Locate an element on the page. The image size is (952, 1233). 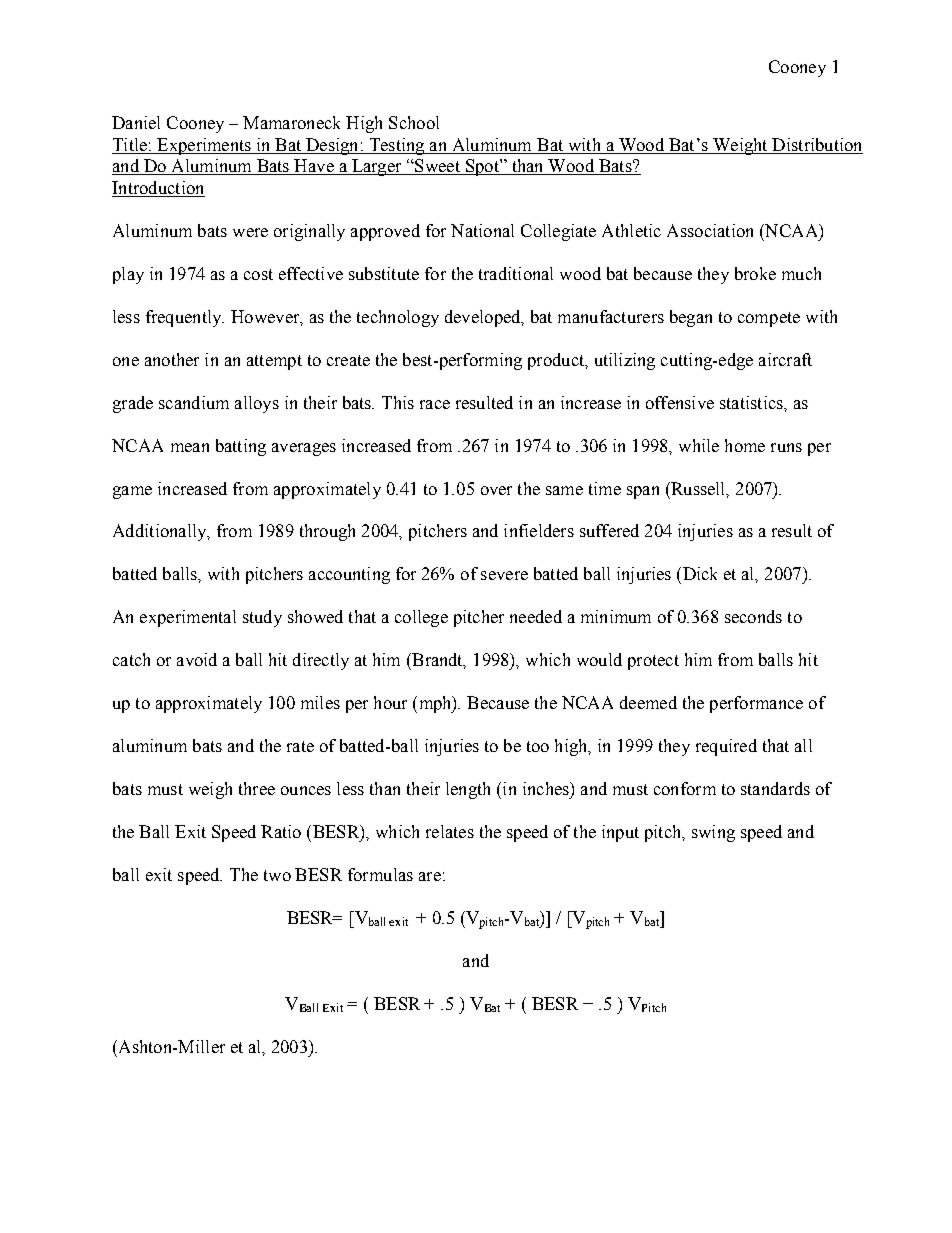
Russell is located at coordinates (698, 489).
